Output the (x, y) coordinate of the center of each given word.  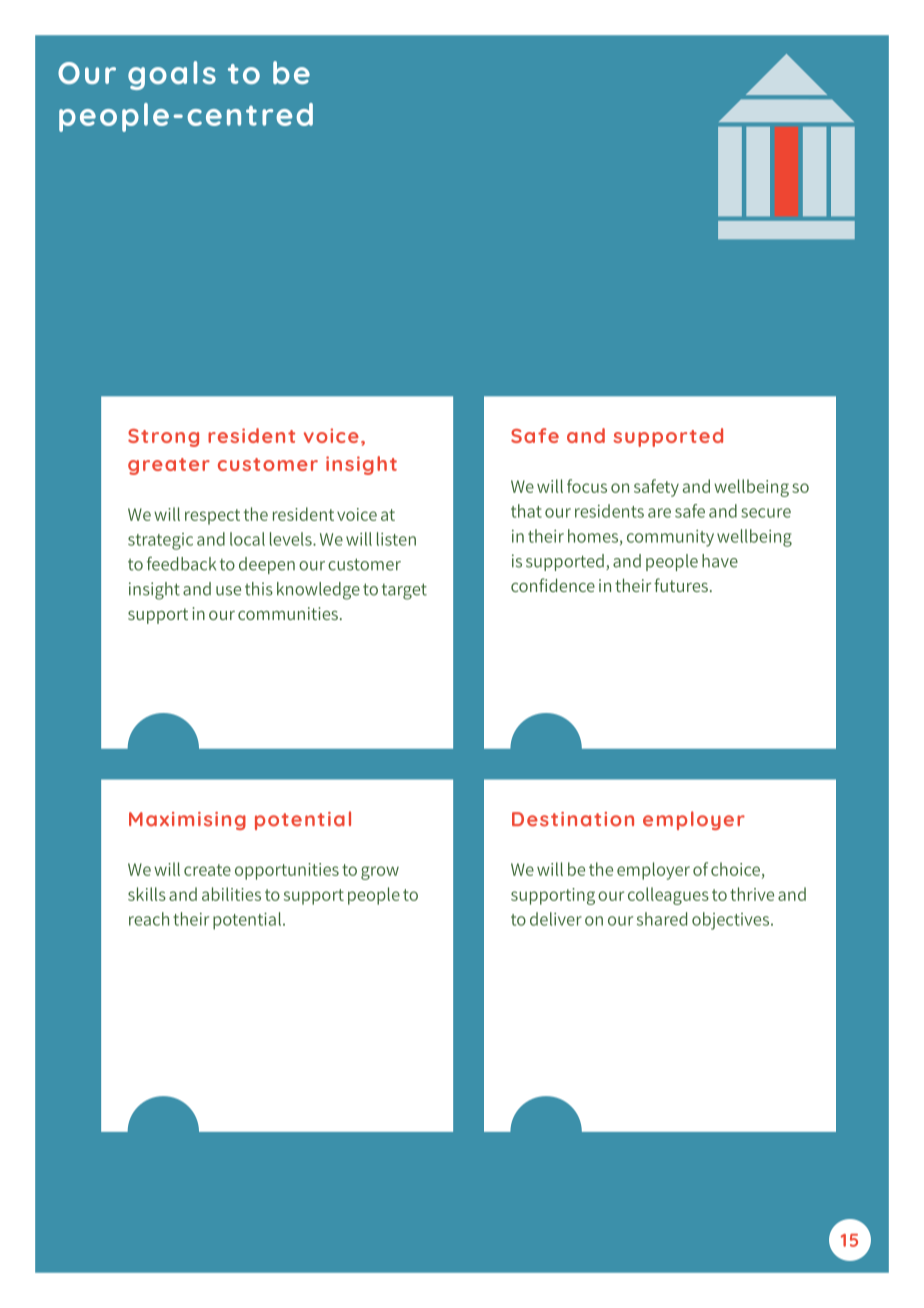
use (228, 591)
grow (380, 873)
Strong (163, 438)
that (526, 511)
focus (587, 486)
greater (169, 466)
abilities (231, 894)
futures (681, 585)
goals (172, 75)
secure (766, 513)
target (404, 591)
